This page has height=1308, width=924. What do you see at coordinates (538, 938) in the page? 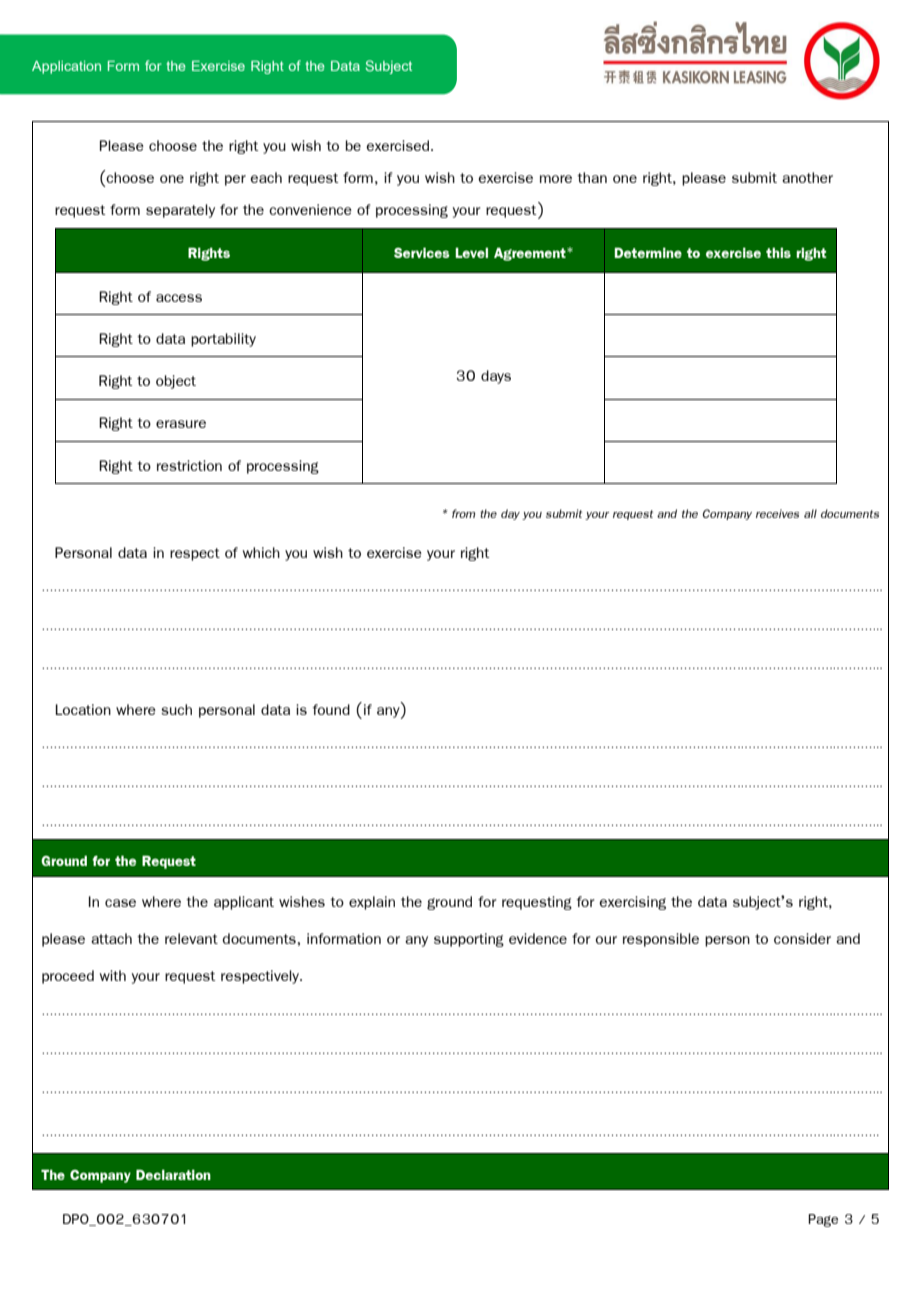
I see `evidence` at bounding box center [538, 938].
